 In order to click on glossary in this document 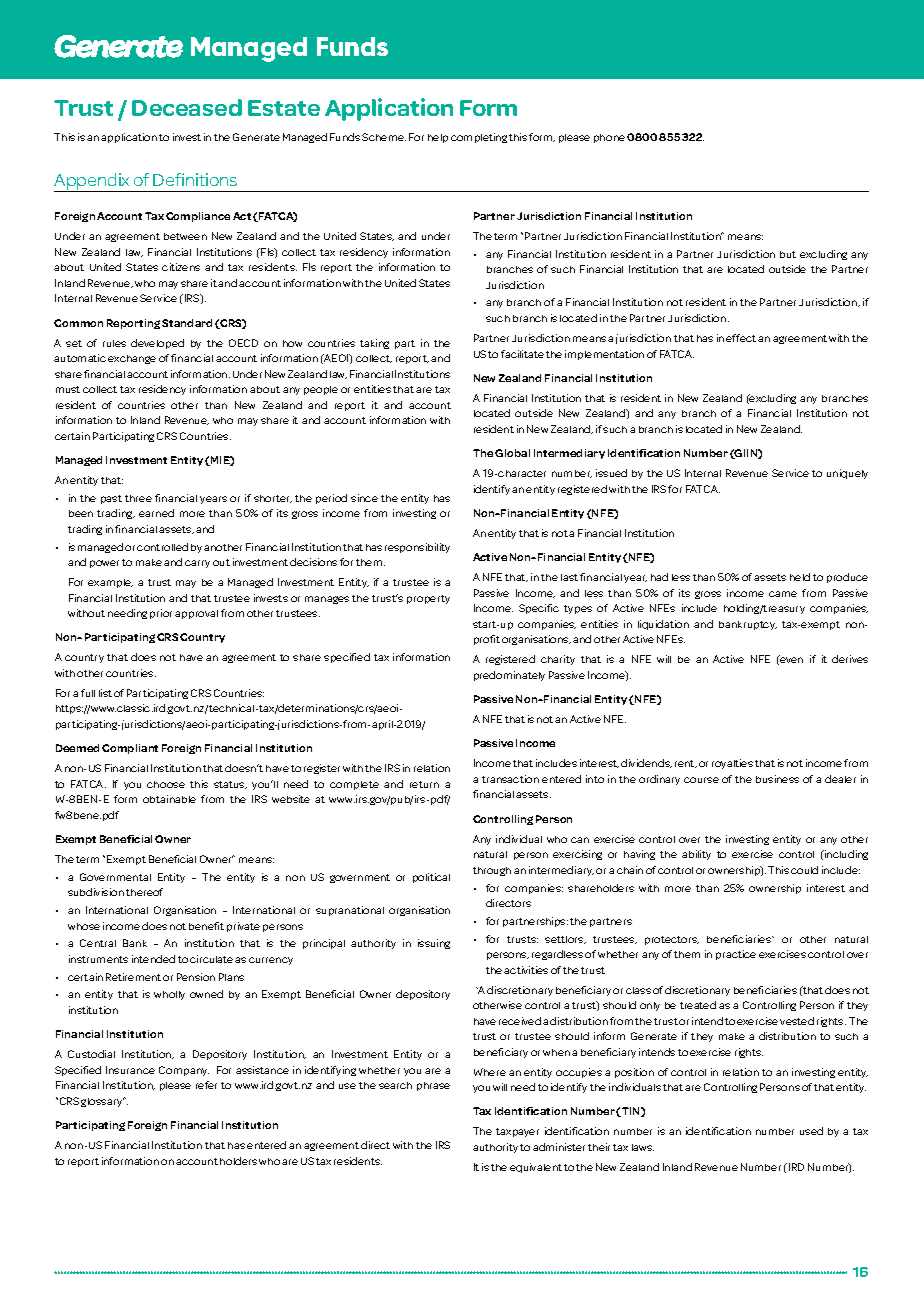, I will do `click(103, 1102)`.
